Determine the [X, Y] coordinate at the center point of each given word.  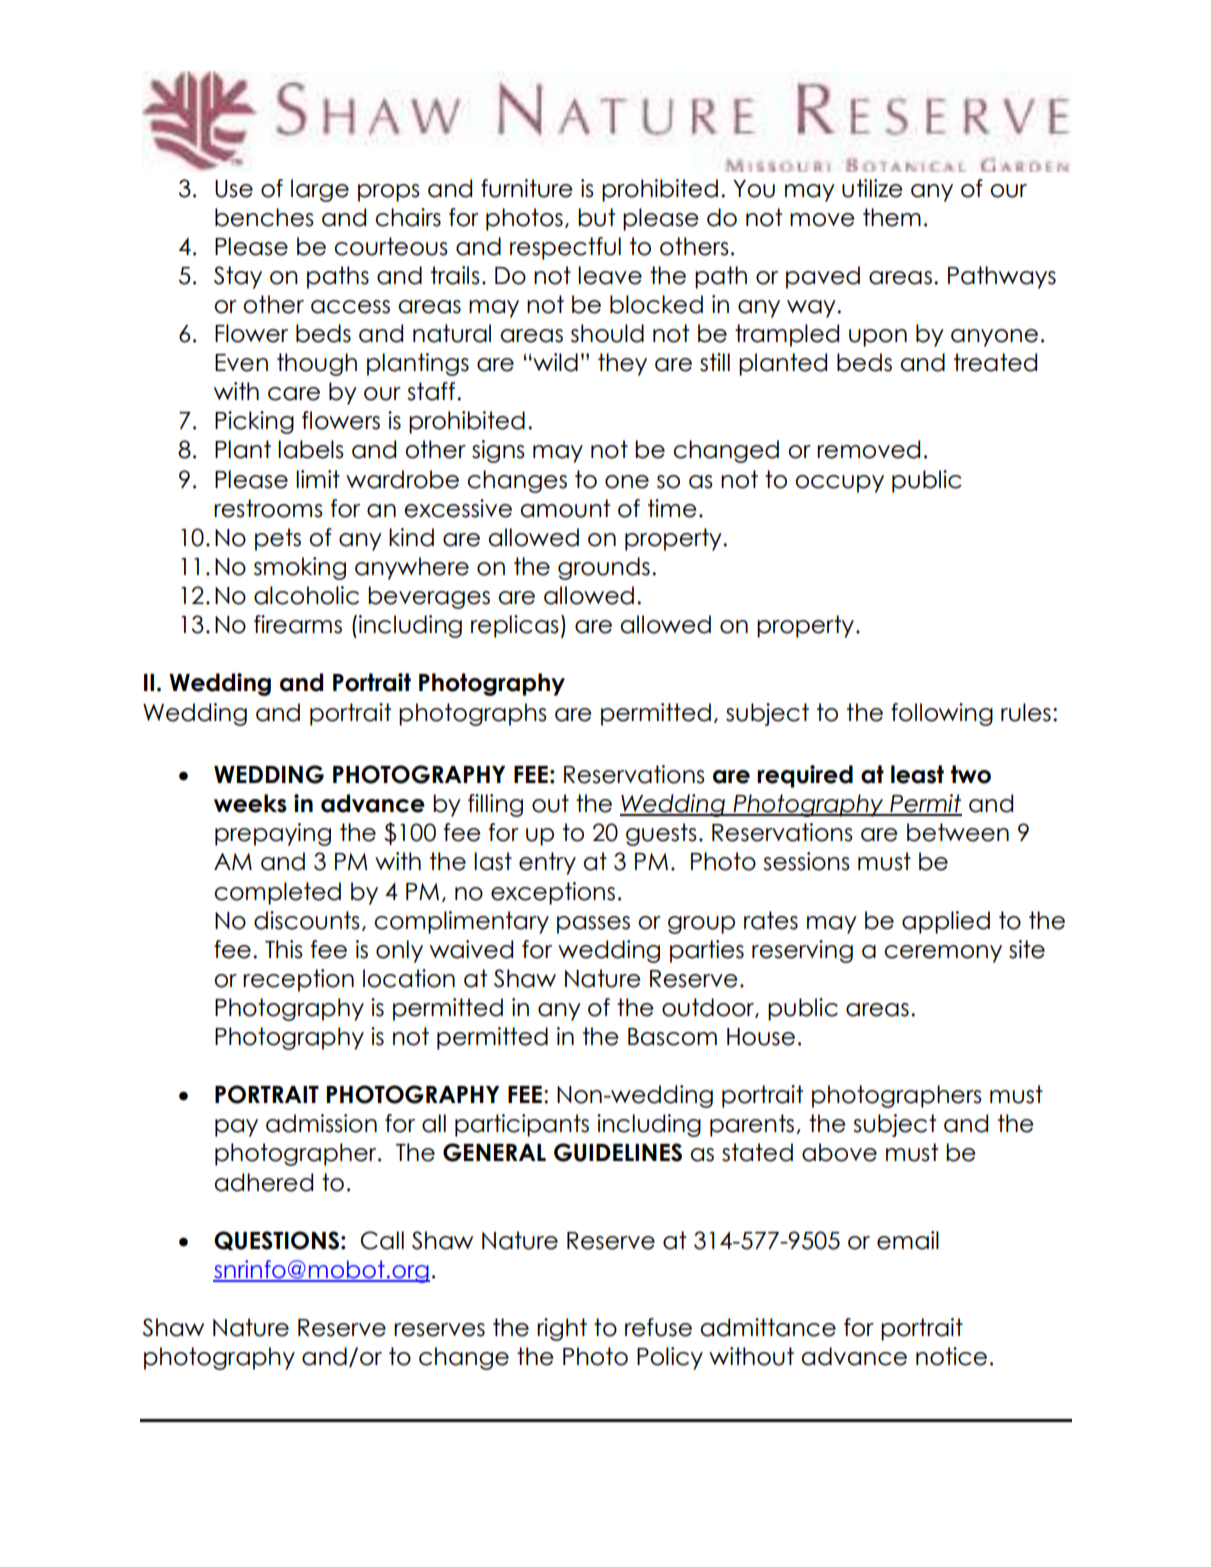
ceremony [943, 954]
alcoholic [306, 595]
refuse [658, 1327]
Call [382, 1240]
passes [593, 925]
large [320, 190]
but [596, 217]
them [892, 217]
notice [951, 1356]
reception [298, 980]
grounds [604, 568]
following [942, 714]
